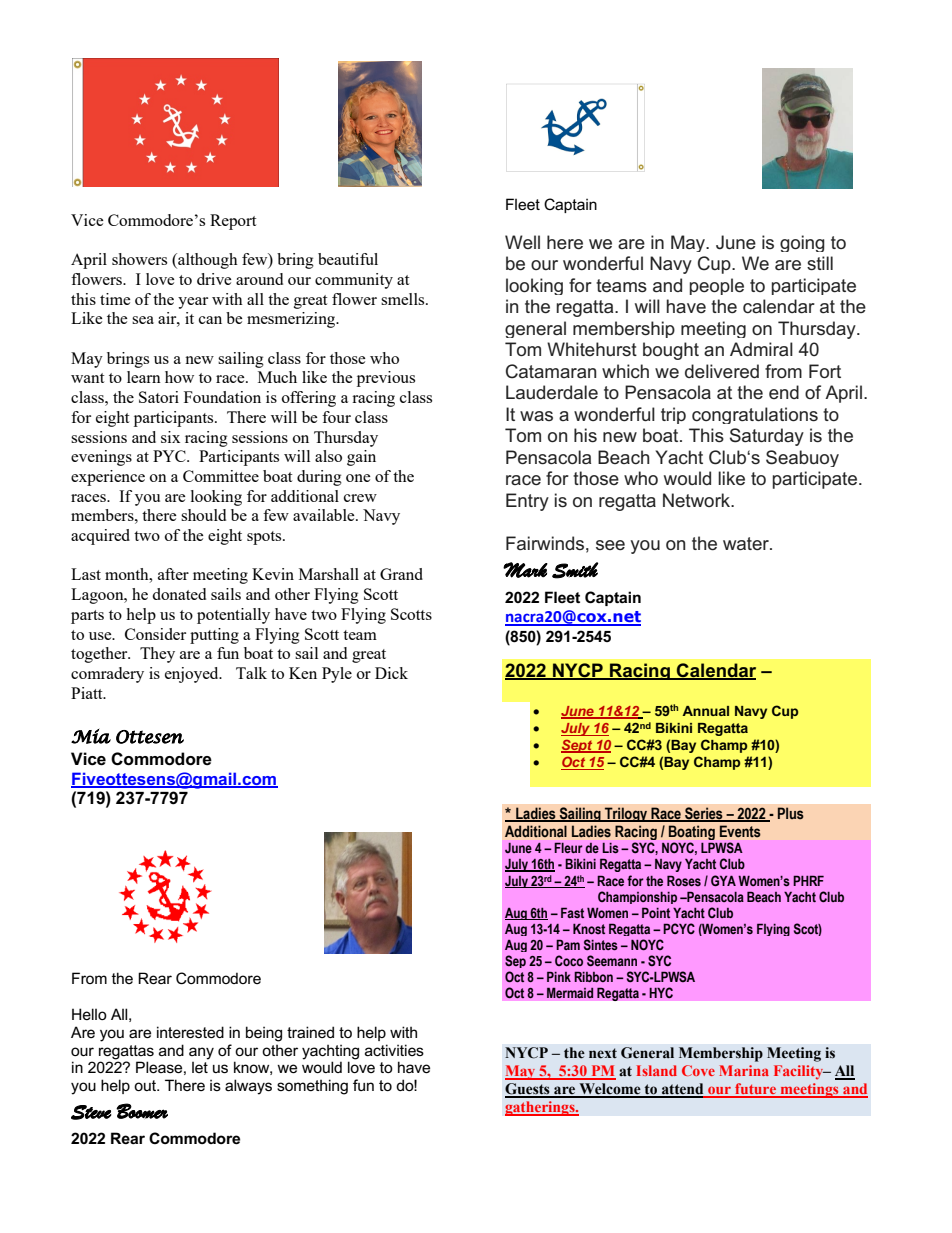 The image size is (952, 1233). What do you see at coordinates (193, 675) in the page?
I see `enjoyed` at bounding box center [193, 675].
